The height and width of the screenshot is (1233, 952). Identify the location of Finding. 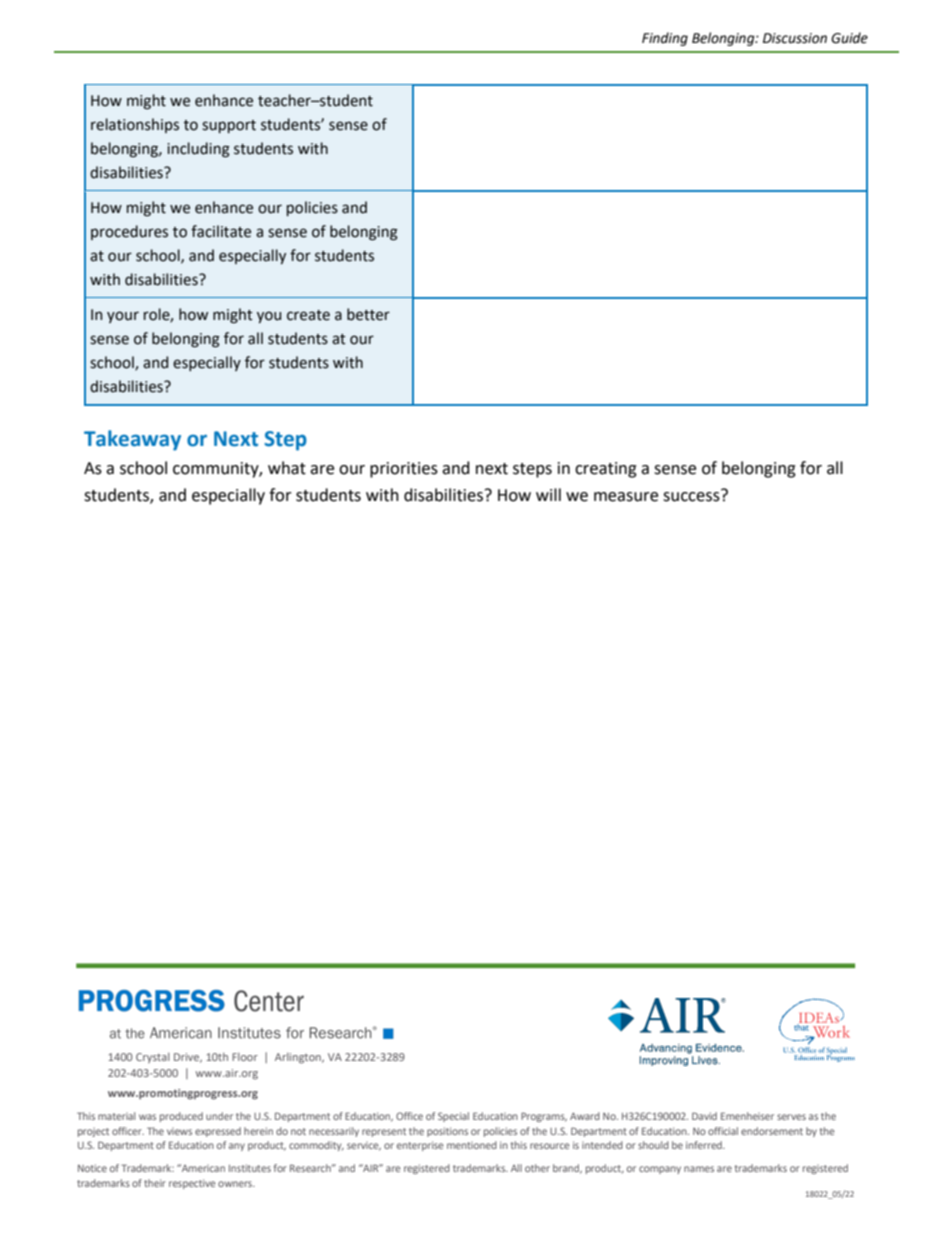
(665, 39).
